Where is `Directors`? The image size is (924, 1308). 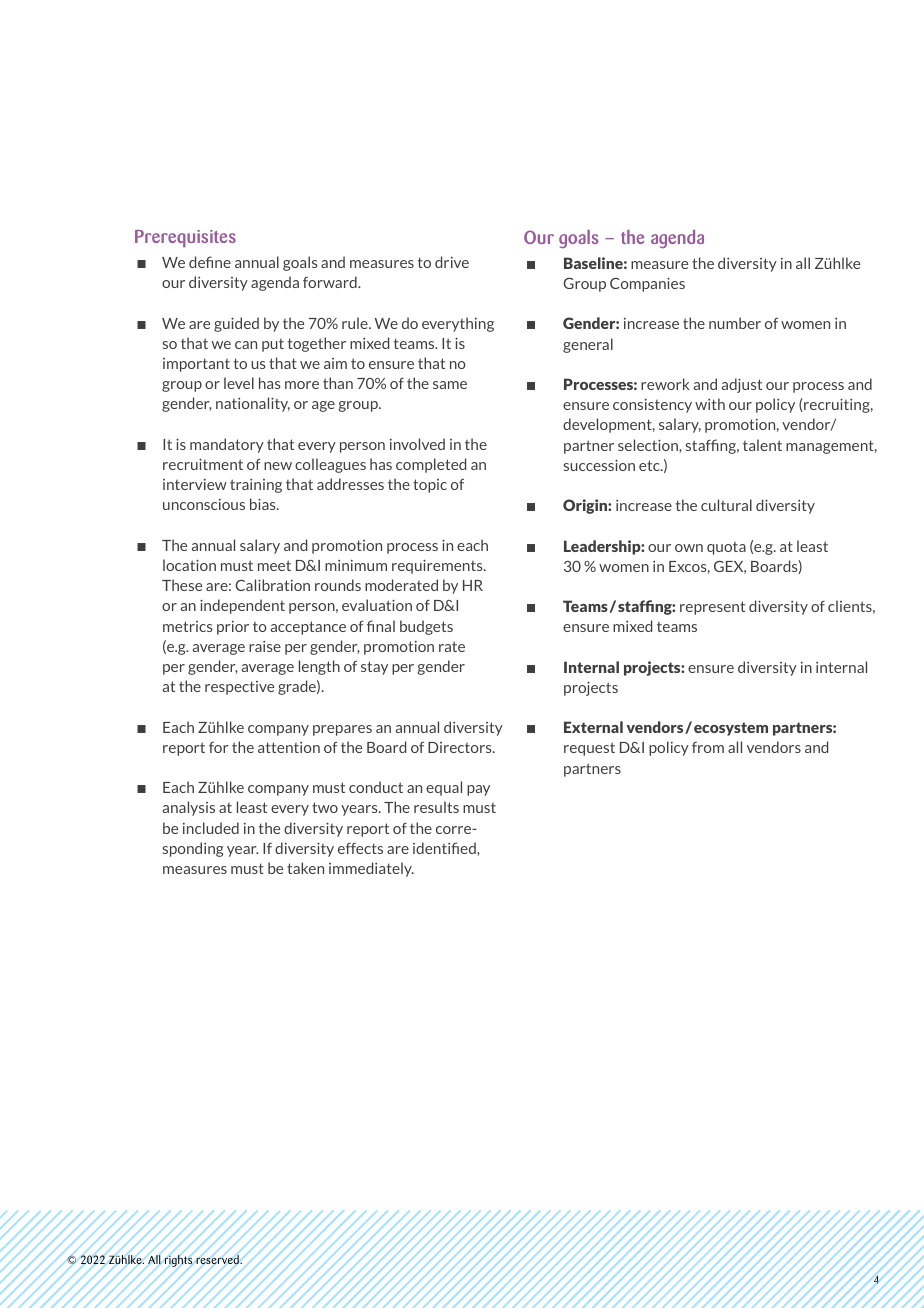 Directors is located at coordinates (461, 747).
